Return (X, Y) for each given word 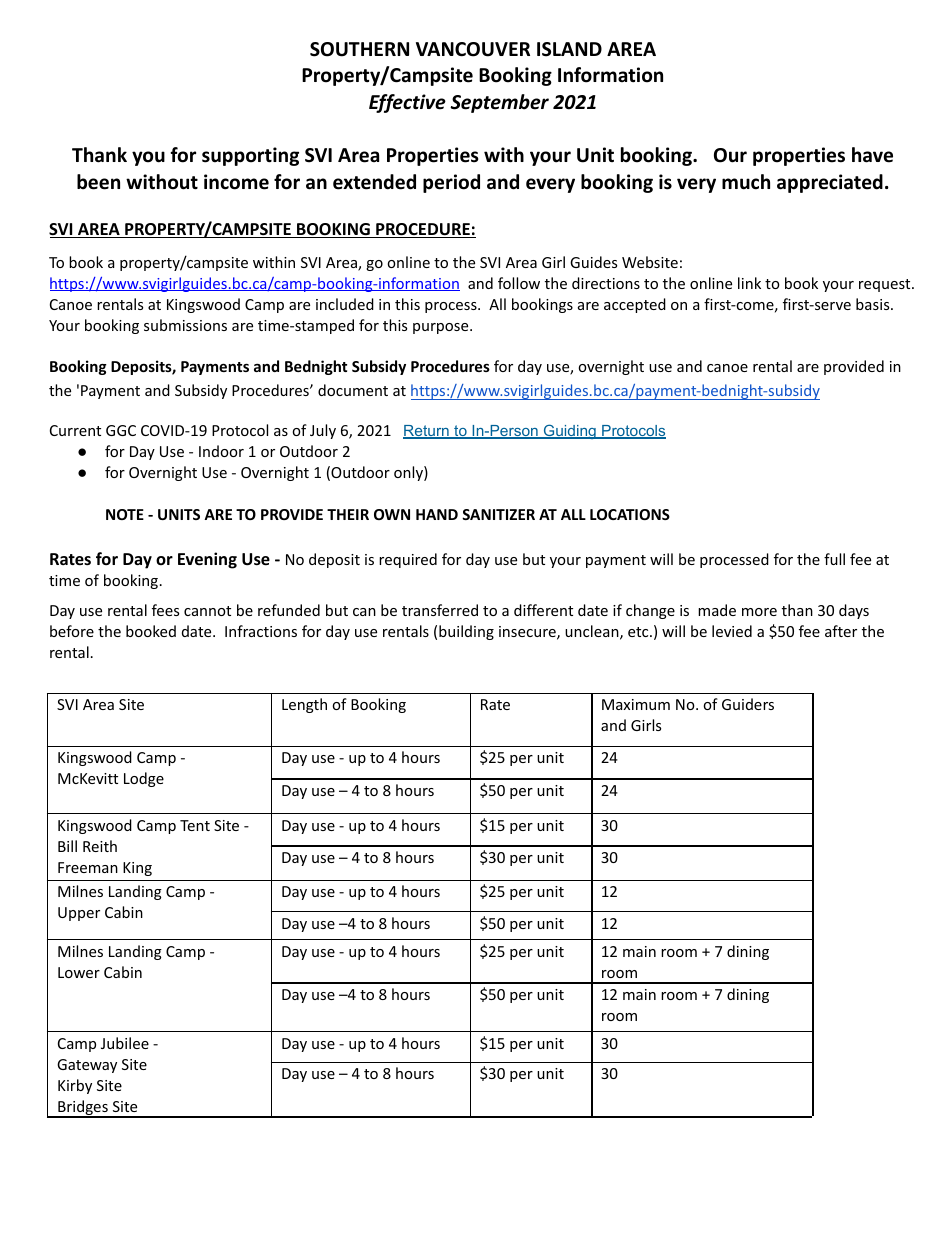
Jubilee (125, 1043)
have (872, 155)
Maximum (636, 704)
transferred (440, 610)
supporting (250, 156)
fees (165, 610)
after (841, 631)
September (499, 103)
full (834, 559)
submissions (185, 325)
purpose (442, 328)
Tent (195, 825)
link (749, 283)
